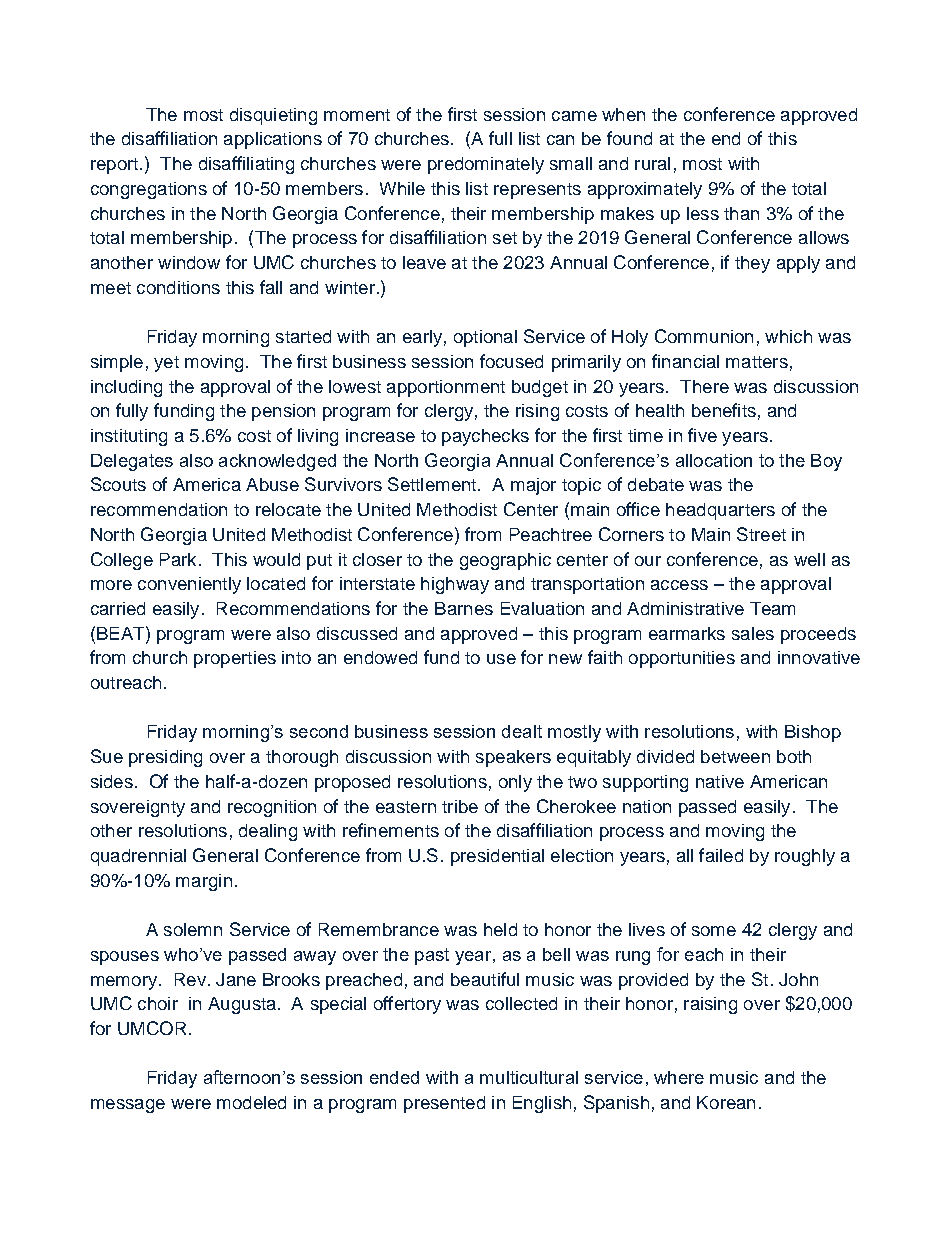 The image size is (952, 1233). Describe the element at coordinates (444, 1104) in the image. I see `presented` at that location.
